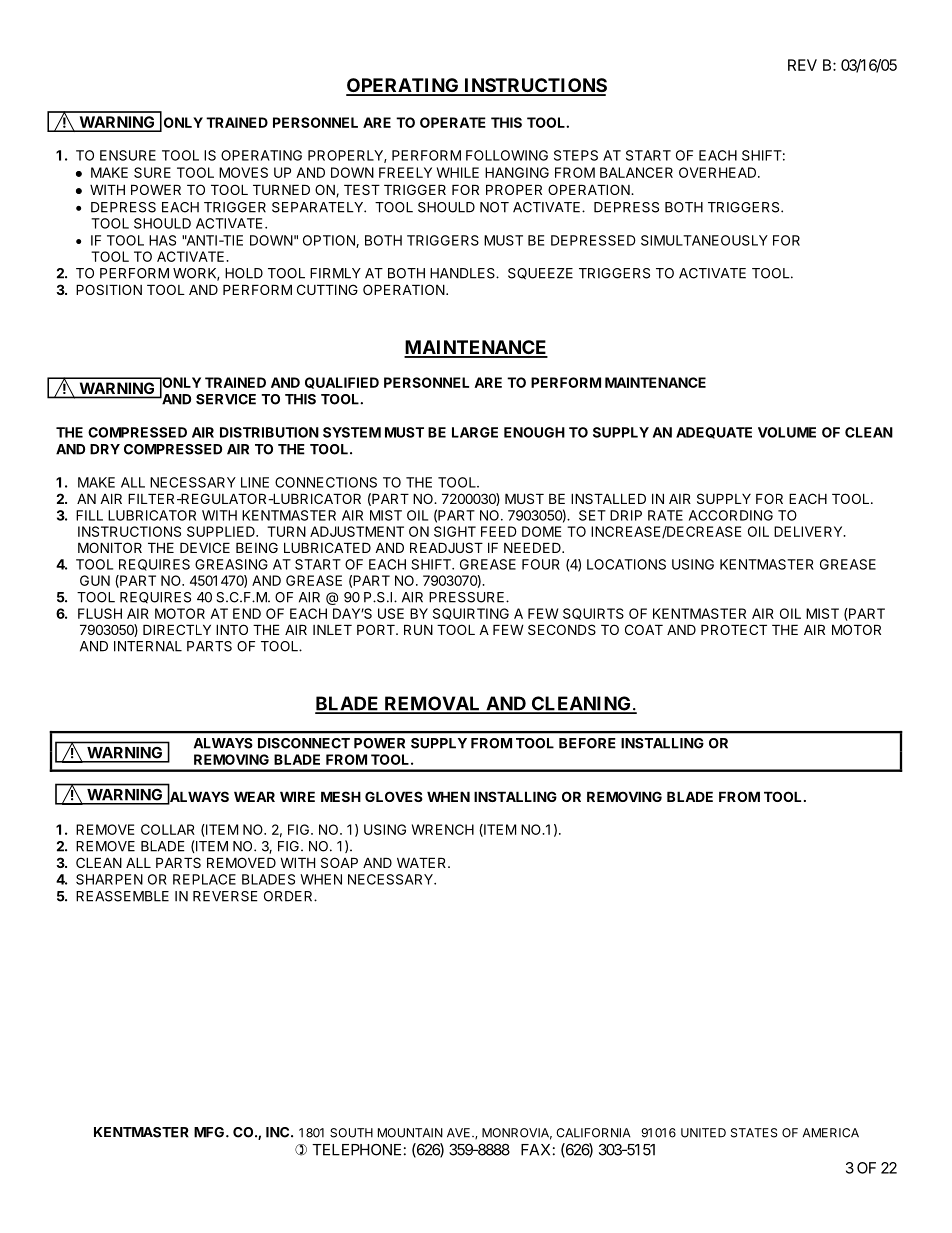  Describe the element at coordinates (458, 172) in the screenshot. I see `WHILE` at that location.
